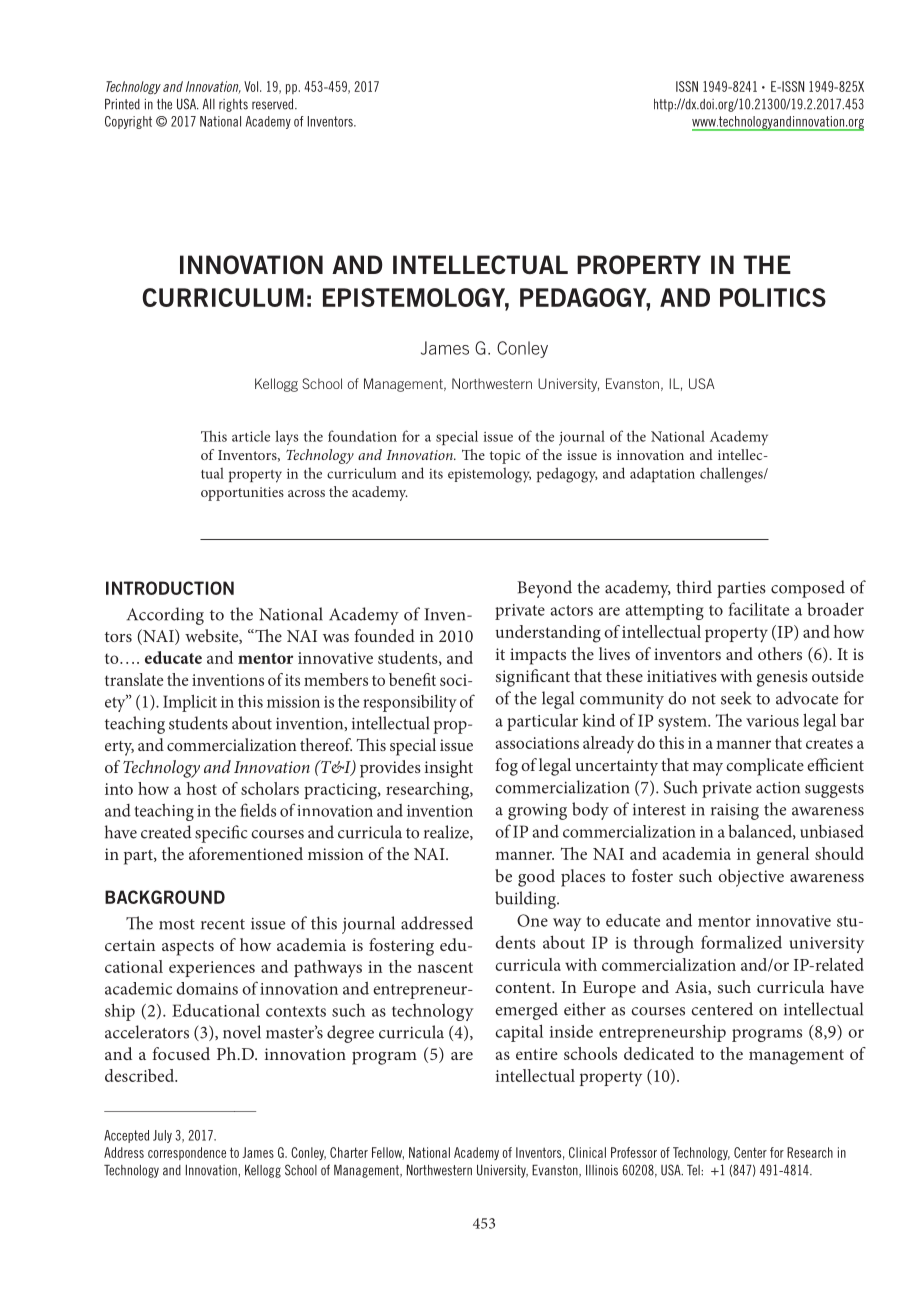 Image resolution: width=913 pixels, height=1305 pixels. I want to click on adaptation, so click(662, 474).
